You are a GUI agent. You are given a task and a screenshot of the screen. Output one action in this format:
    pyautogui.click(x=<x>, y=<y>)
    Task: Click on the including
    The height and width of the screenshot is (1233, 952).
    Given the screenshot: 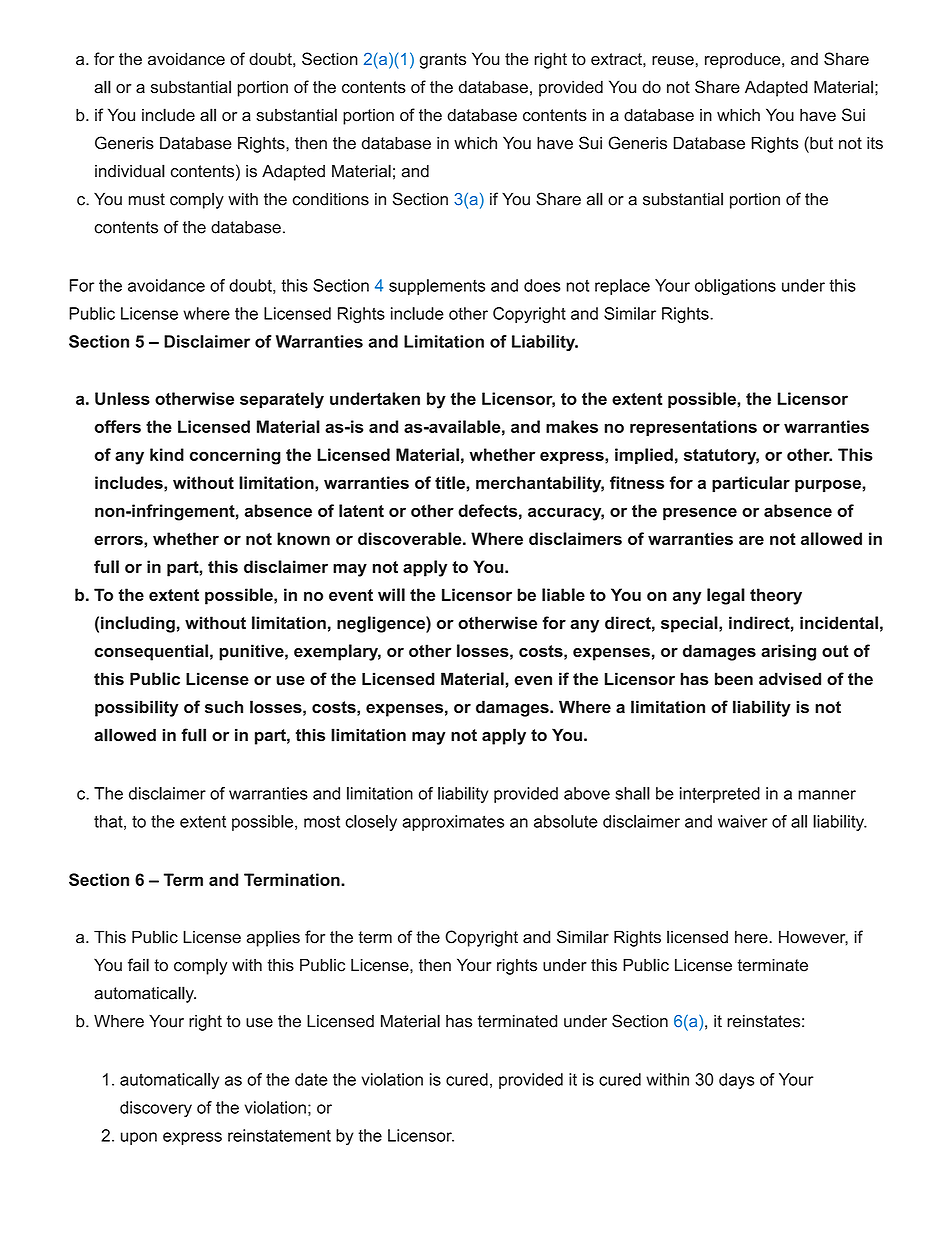 What is the action you would take?
    pyautogui.click(x=138, y=624)
